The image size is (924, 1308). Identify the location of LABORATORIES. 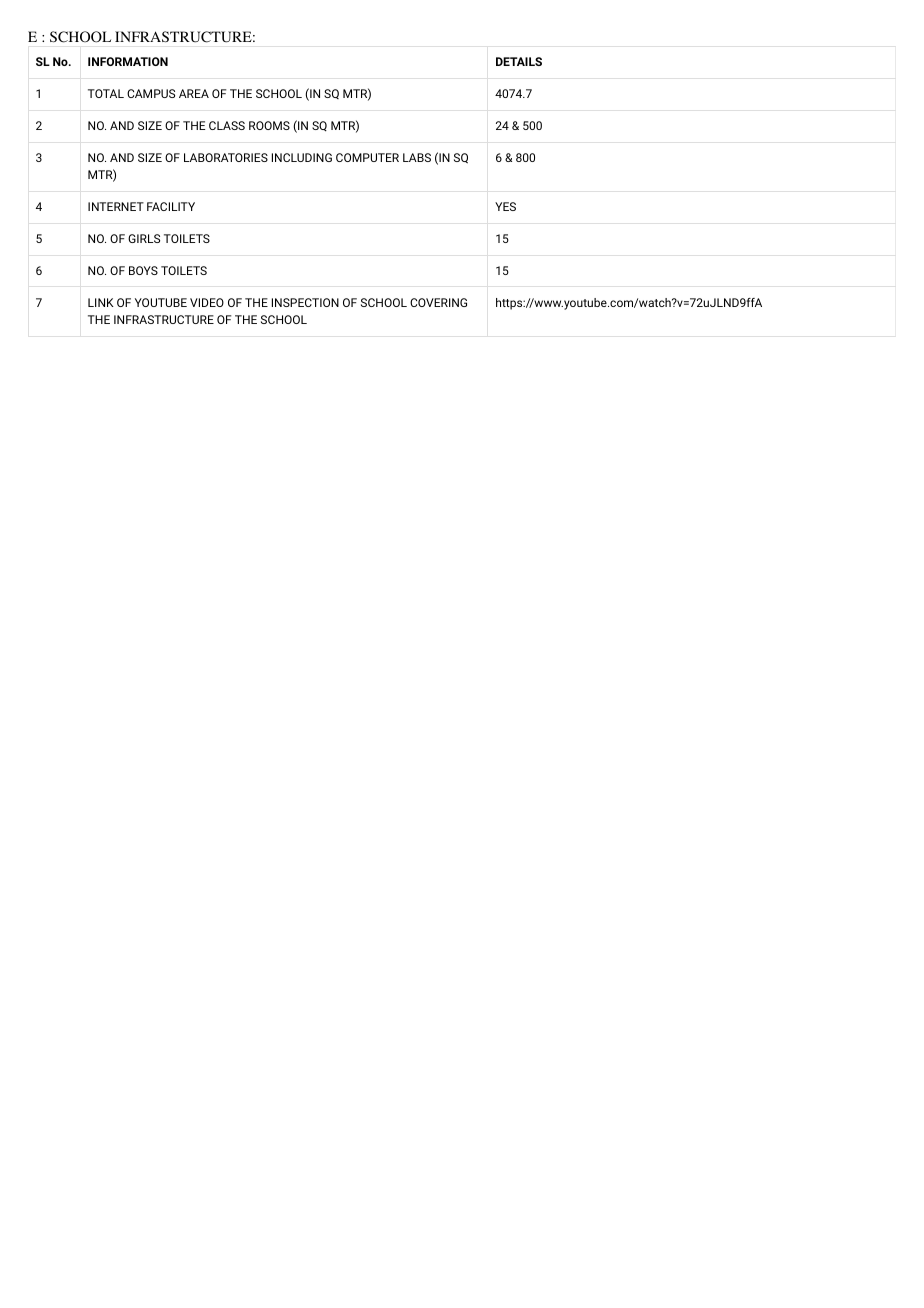
(226, 157).
